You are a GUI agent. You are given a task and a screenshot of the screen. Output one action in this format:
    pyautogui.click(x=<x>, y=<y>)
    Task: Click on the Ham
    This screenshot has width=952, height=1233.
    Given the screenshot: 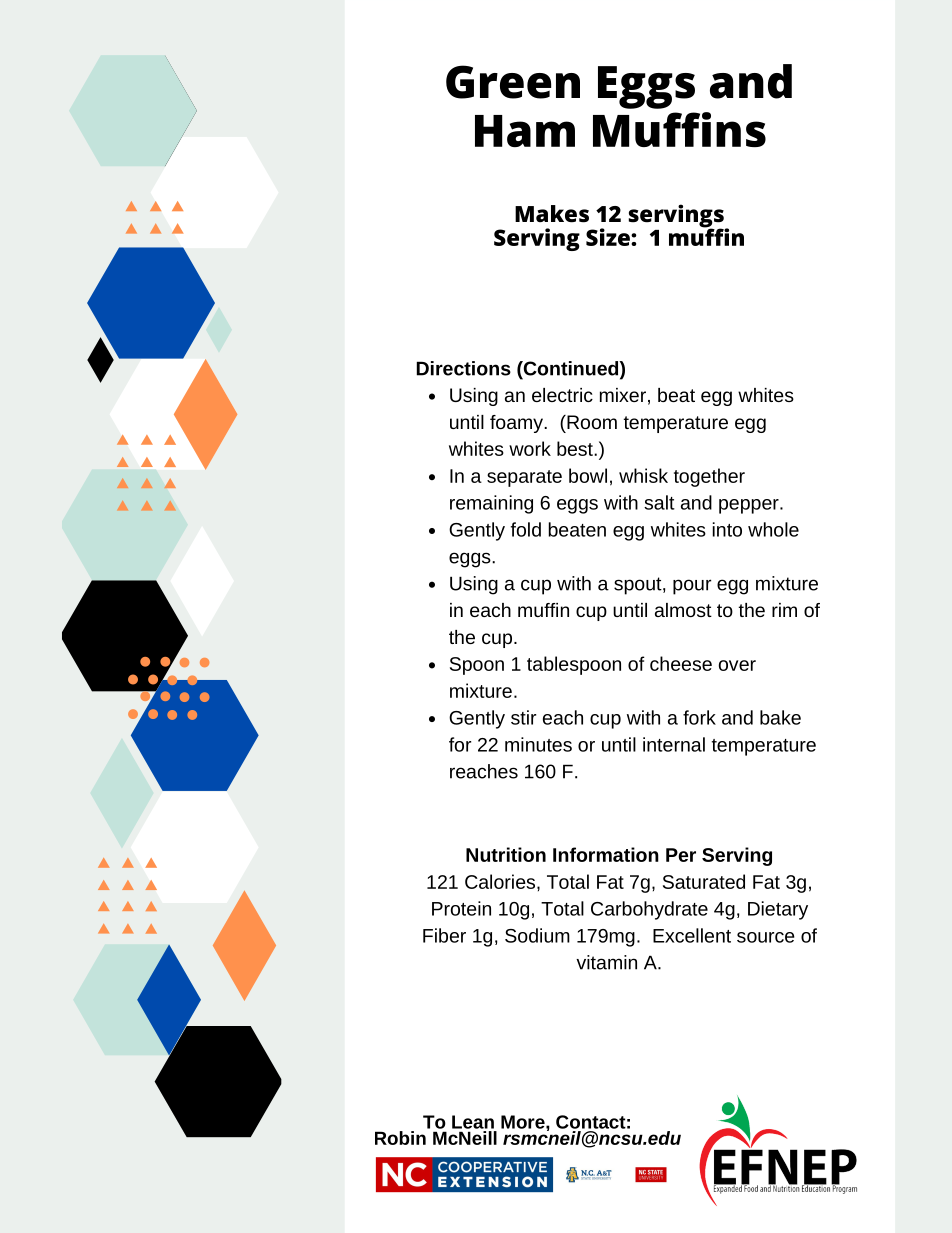 What is the action you would take?
    pyautogui.click(x=525, y=131)
